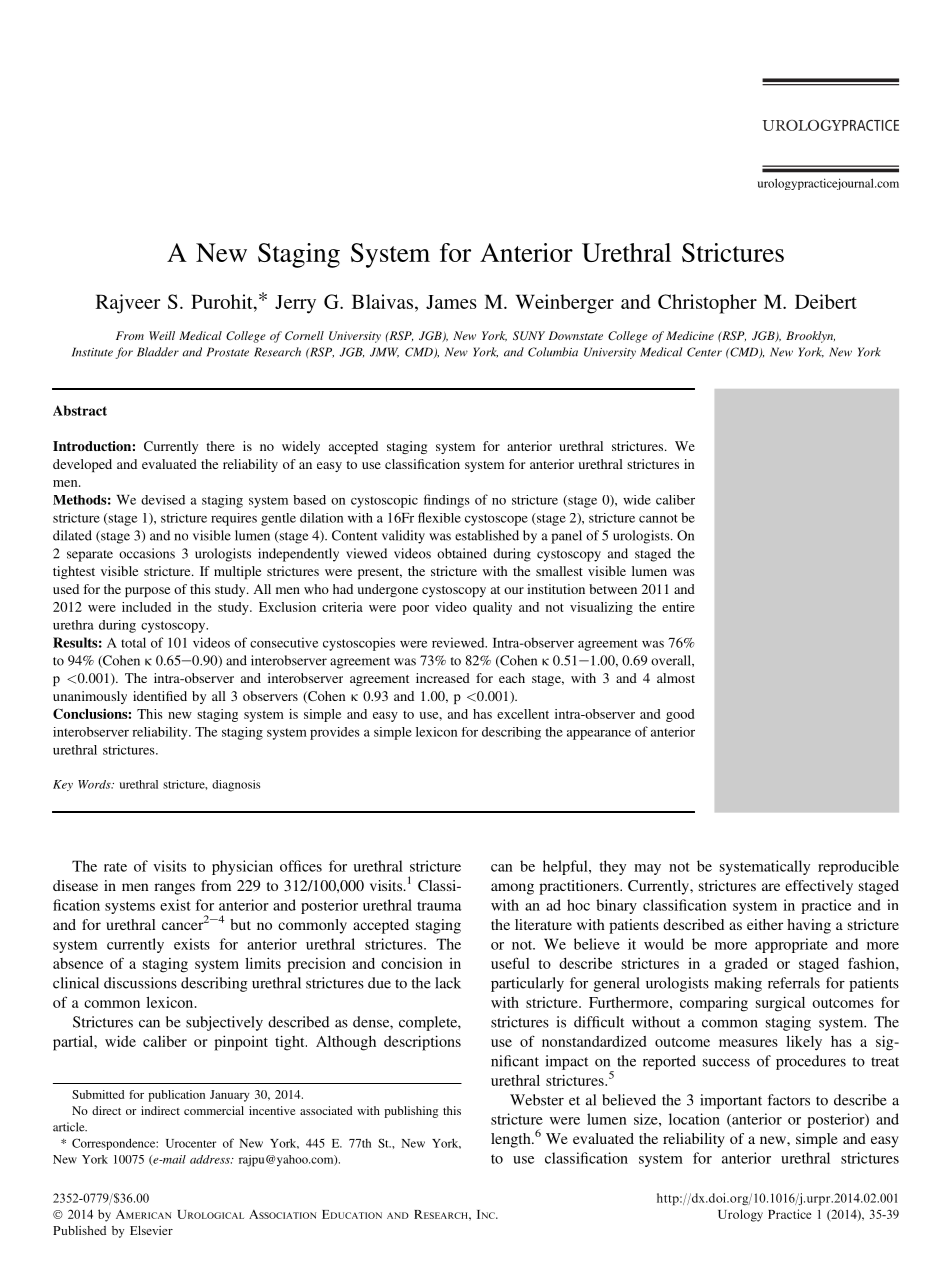 The height and width of the screenshot is (1275, 952). Describe the element at coordinates (765, 924) in the screenshot. I see `either` at that location.
